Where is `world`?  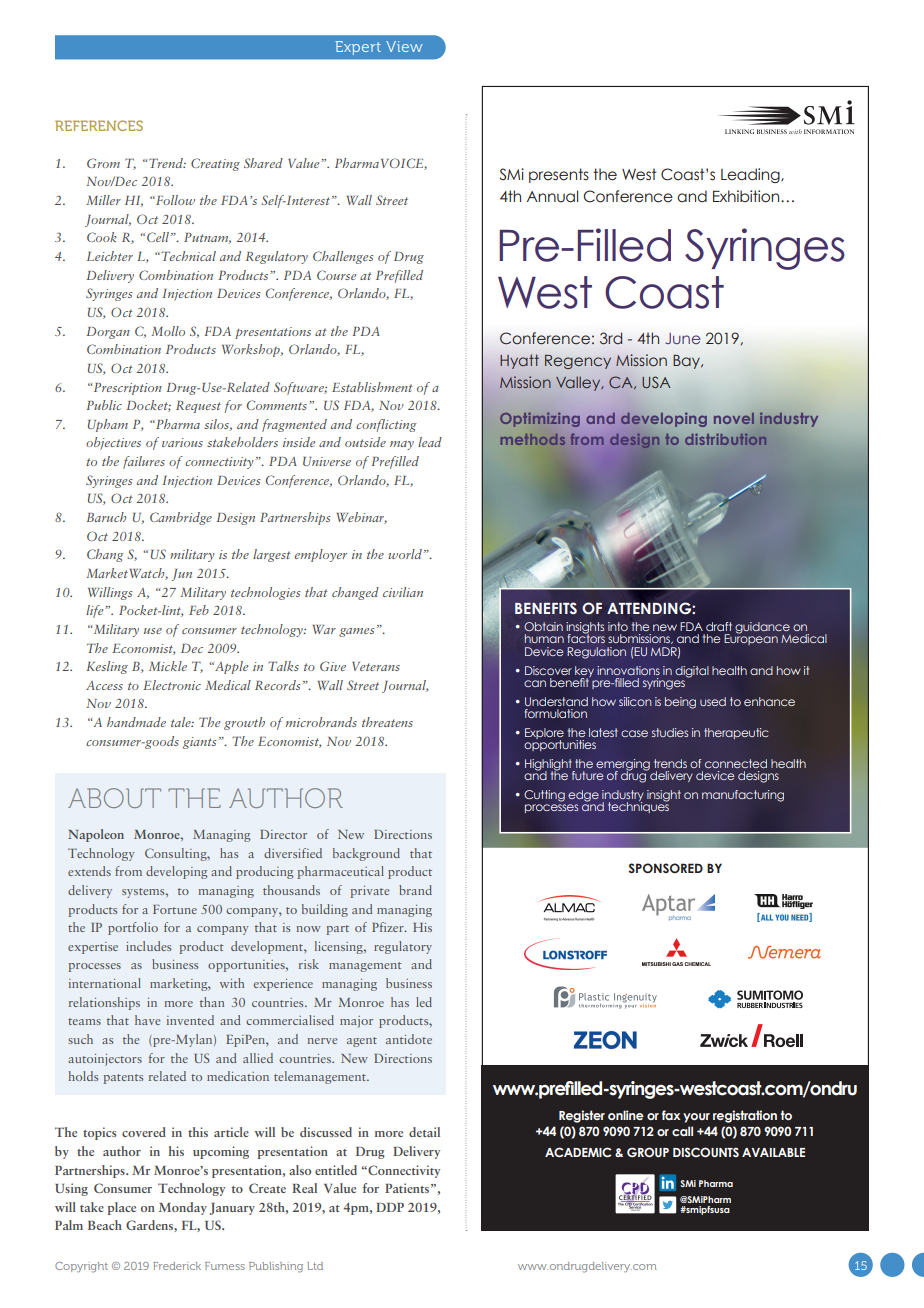
world is located at coordinates (405, 554).
